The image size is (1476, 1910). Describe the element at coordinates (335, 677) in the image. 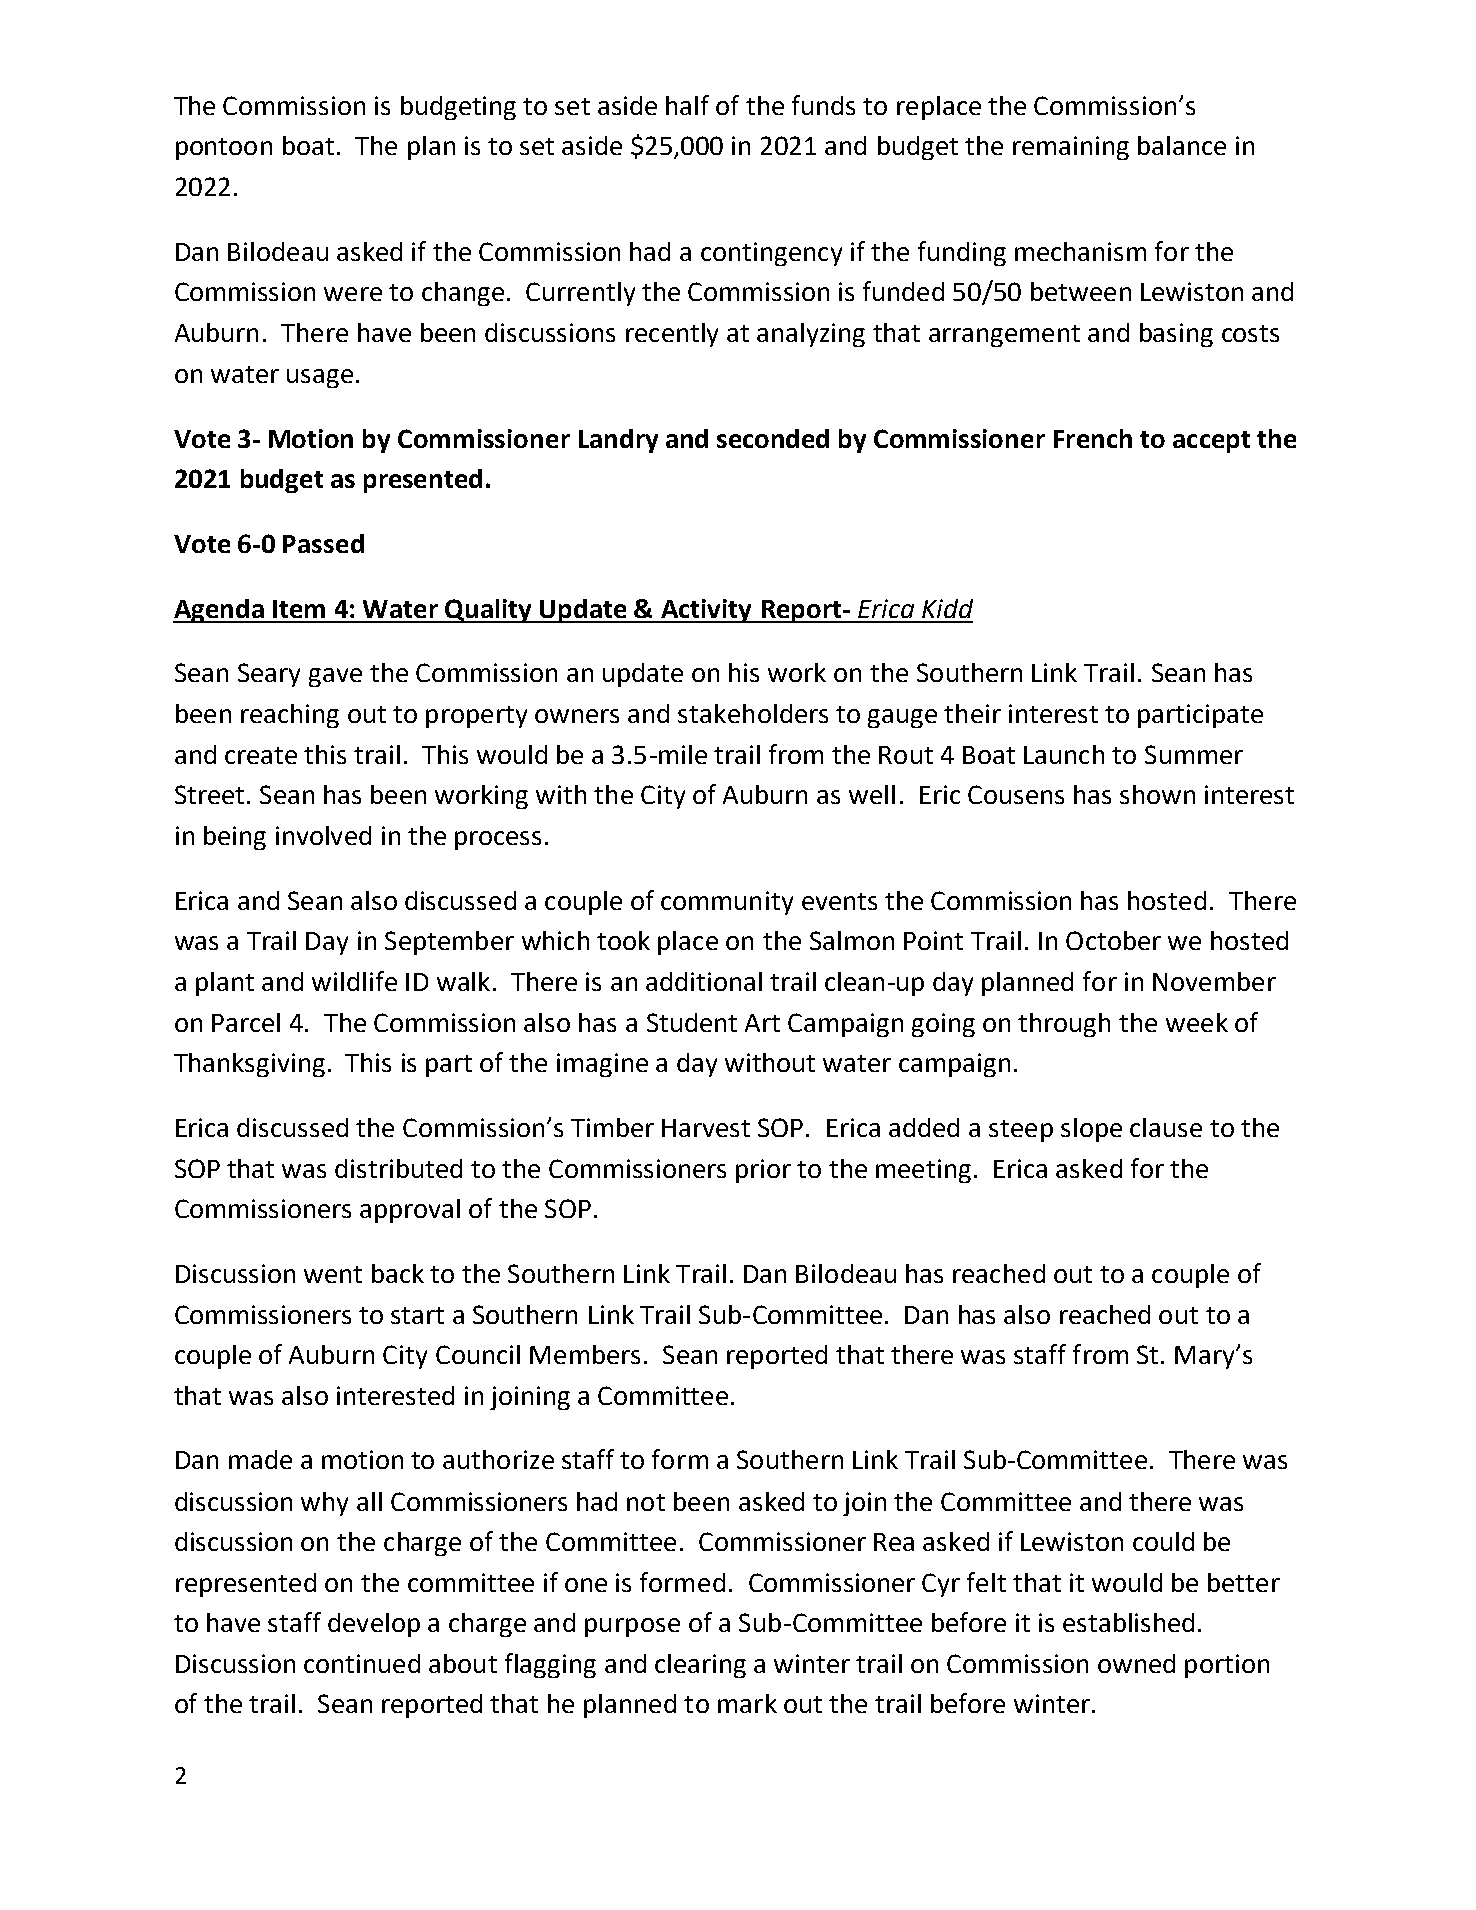

I see `gave` at that location.
